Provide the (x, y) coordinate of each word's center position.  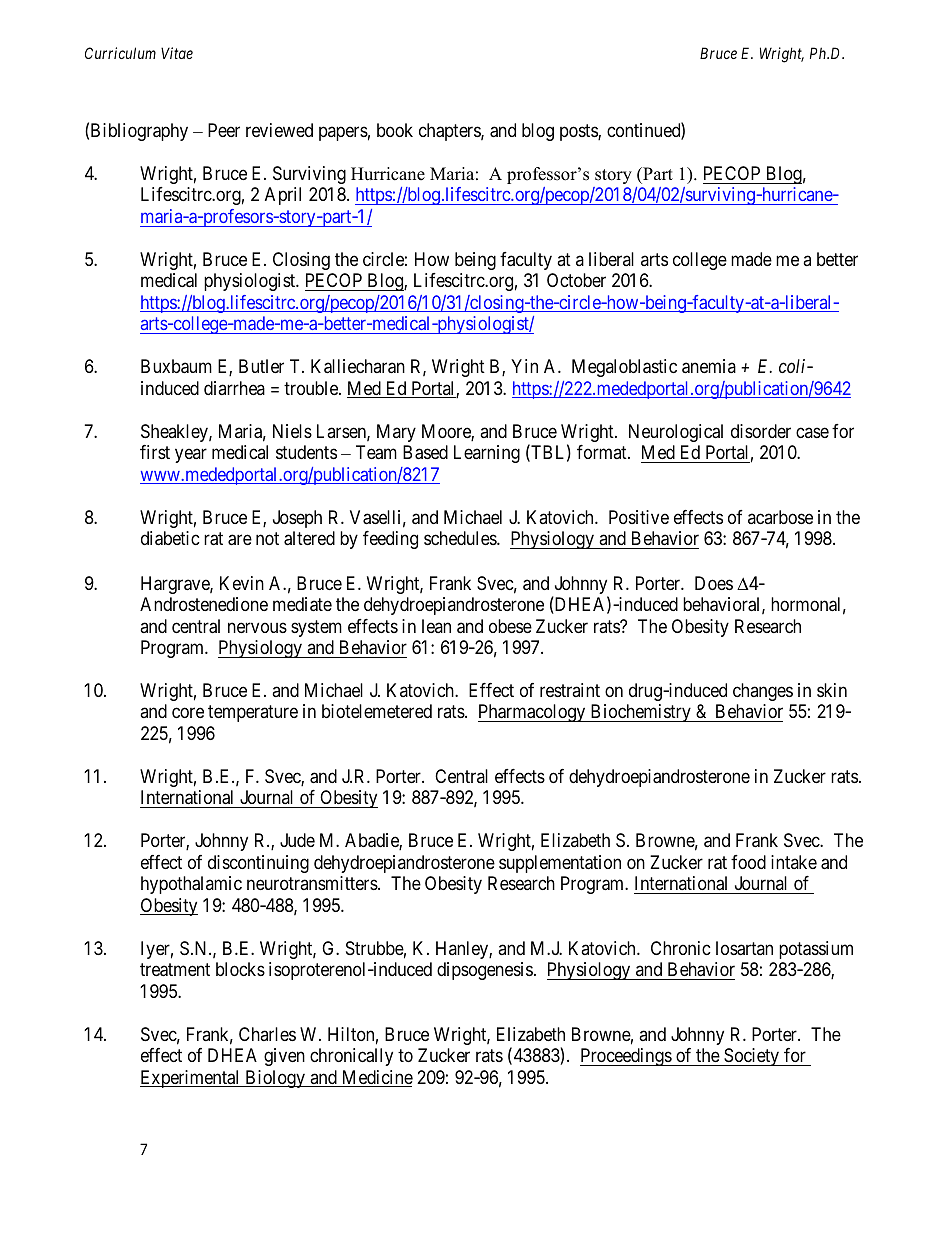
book (395, 130)
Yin (524, 366)
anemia (709, 366)
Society (752, 1057)
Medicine (376, 1078)
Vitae (177, 53)
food (748, 862)
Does (714, 583)
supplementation (560, 864)
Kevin (242, 583)
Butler (261, 366)
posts (579, 132)
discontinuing (258, 864)
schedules (461, 538)
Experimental (191, 1079)
